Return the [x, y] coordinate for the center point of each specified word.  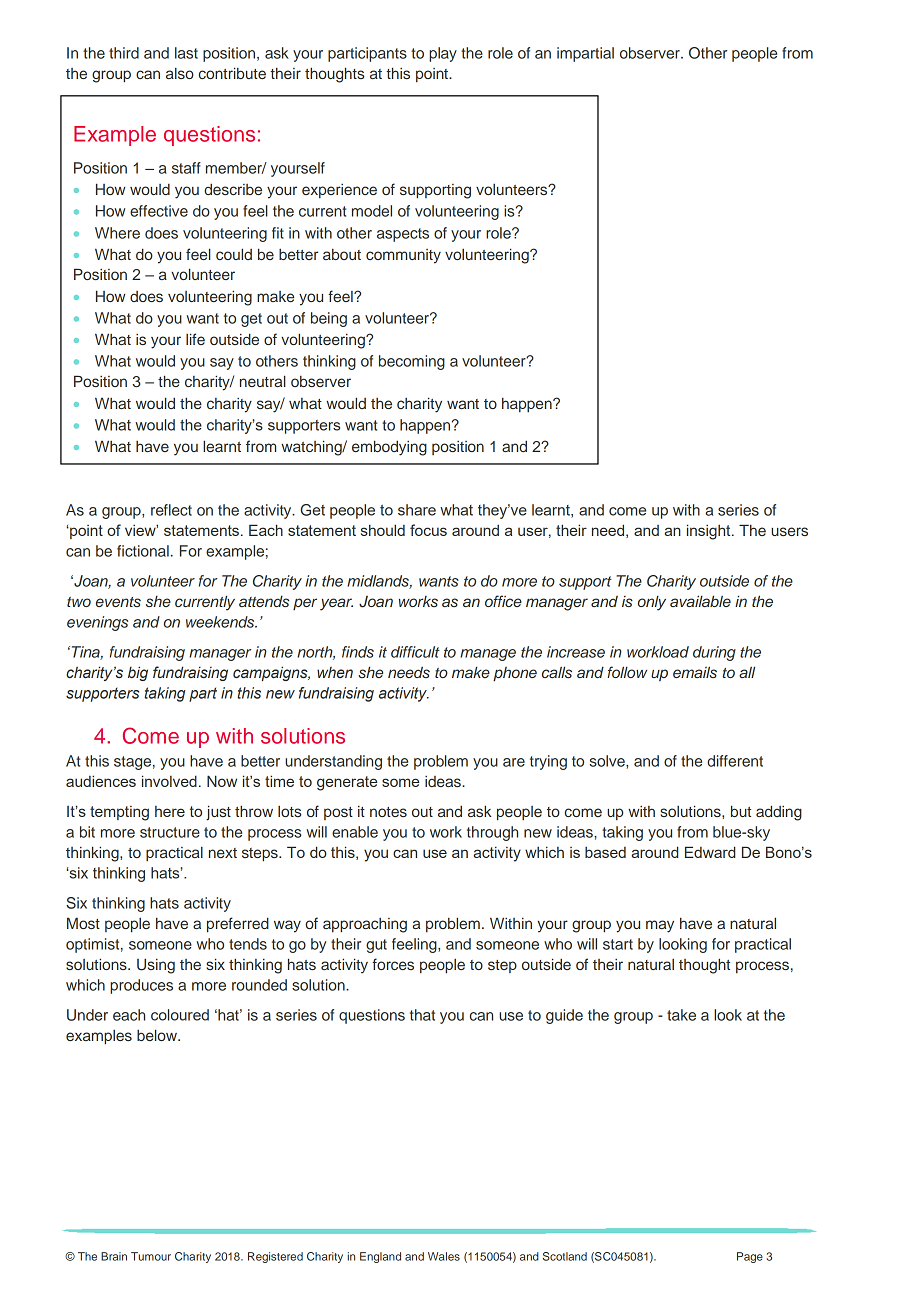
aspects [403, 235]
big [138, 673]
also [180, 73]
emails [695, 672]
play [443, 54]
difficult [415, 652]
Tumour [151, 1256]
